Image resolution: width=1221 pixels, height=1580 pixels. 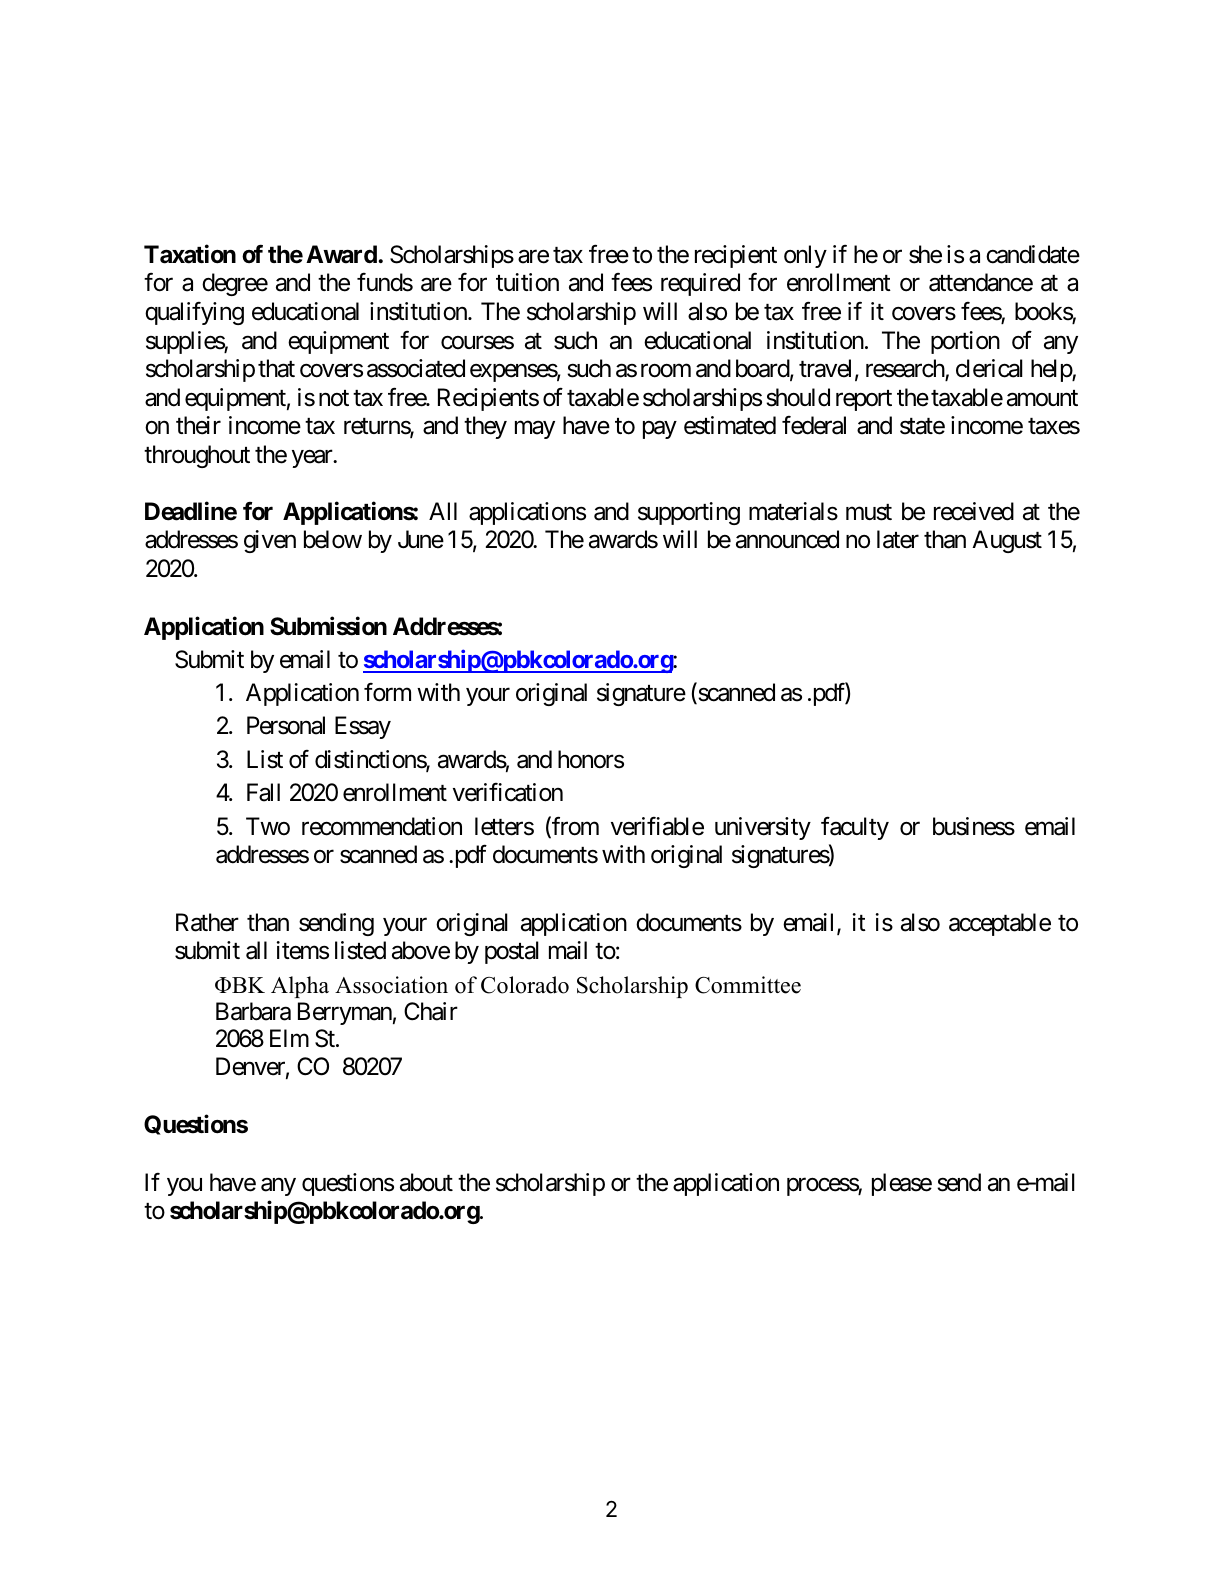 I want to click on portion, so click(x=965, y=342).
